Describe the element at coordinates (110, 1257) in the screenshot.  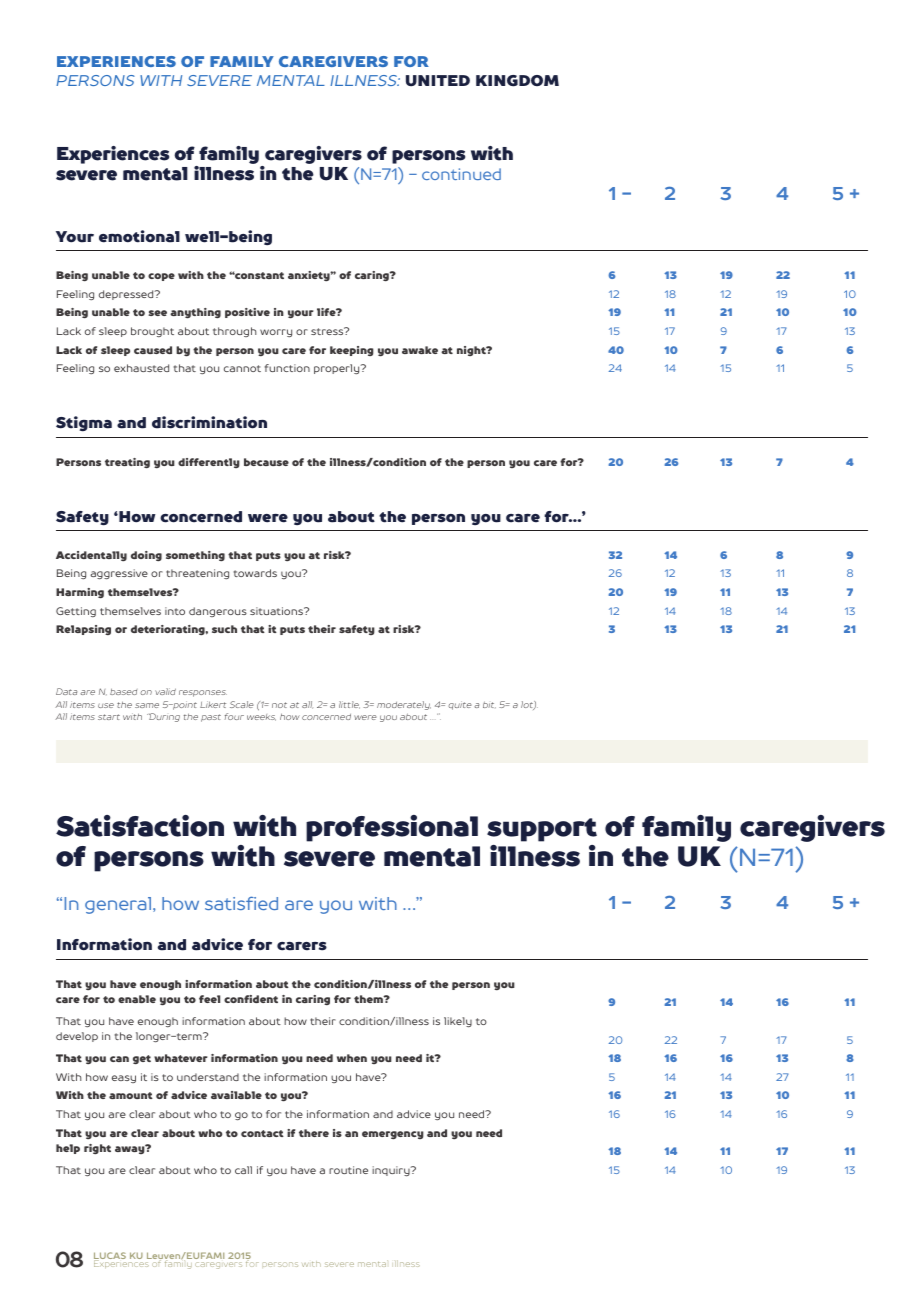
I see `LUCAS` at that location.
